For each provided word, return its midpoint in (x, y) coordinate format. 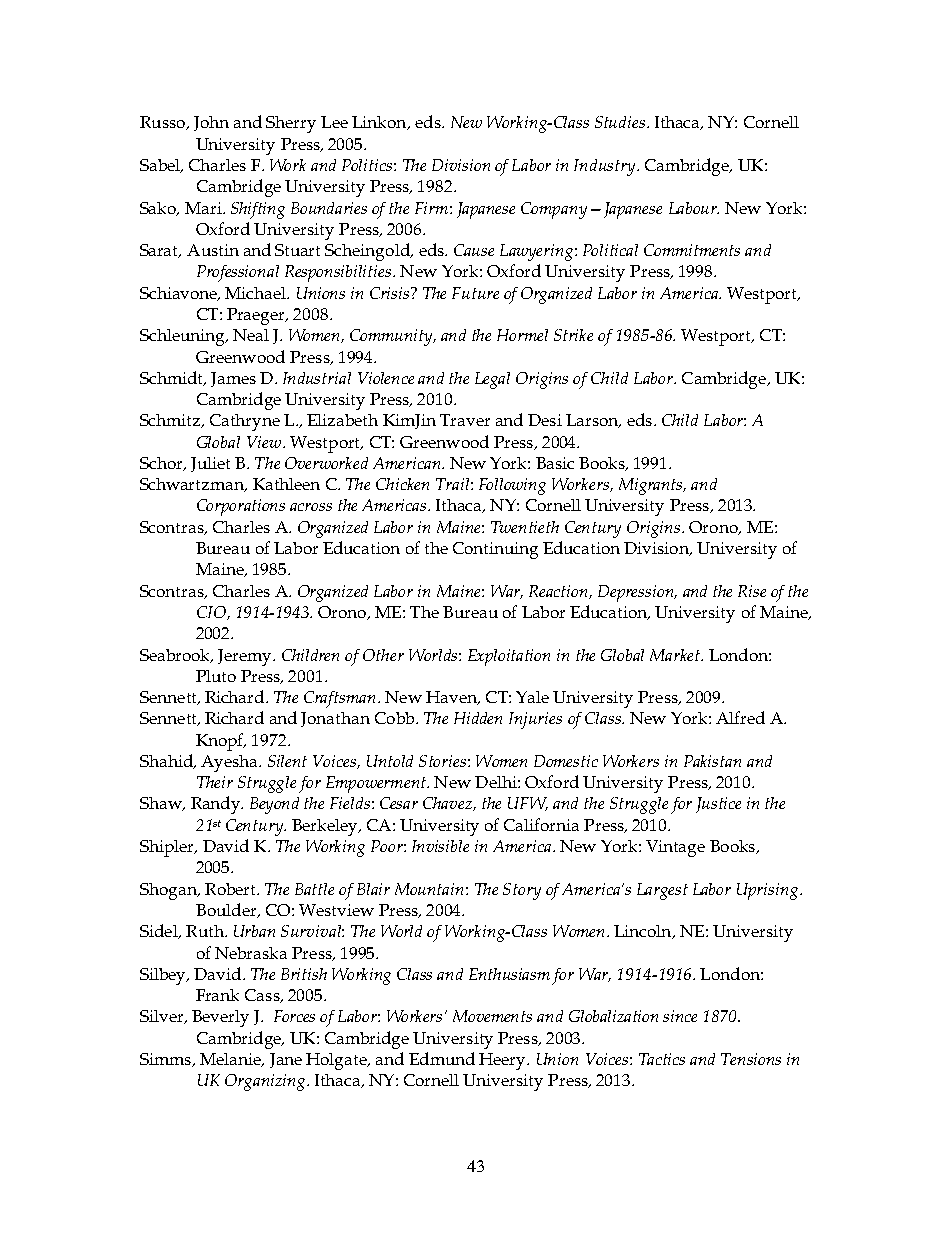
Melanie (231, 1060)
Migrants (652, 486)
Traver (465, 420)
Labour (694, 208)
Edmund (442, 1058)
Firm (431, 208)
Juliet (210, 464)
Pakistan (712, 761)
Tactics (662, 1059)
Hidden (478, 718)
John (211, 123)
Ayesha (230, 763)
